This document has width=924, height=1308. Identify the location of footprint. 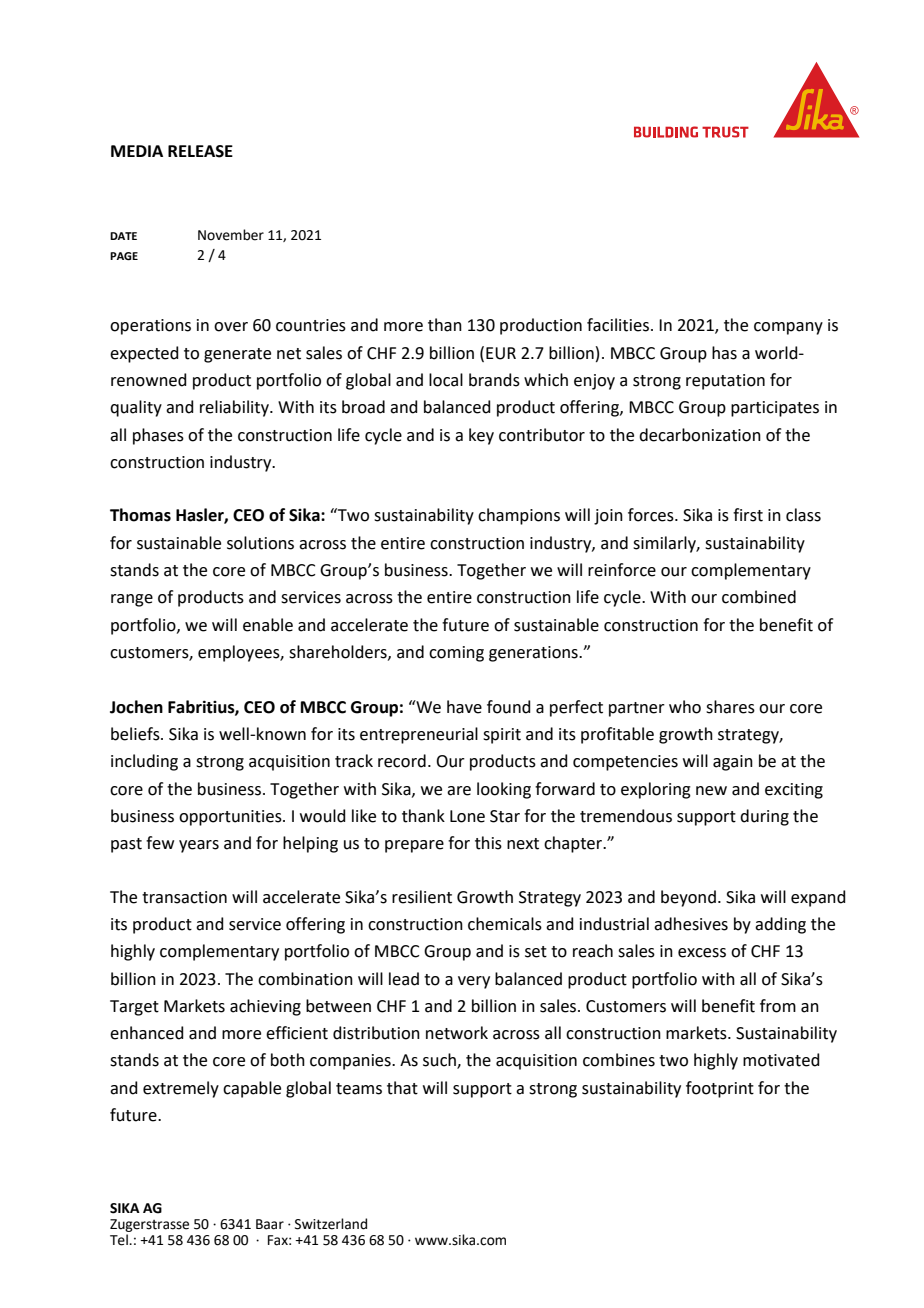
(720, 1089).
